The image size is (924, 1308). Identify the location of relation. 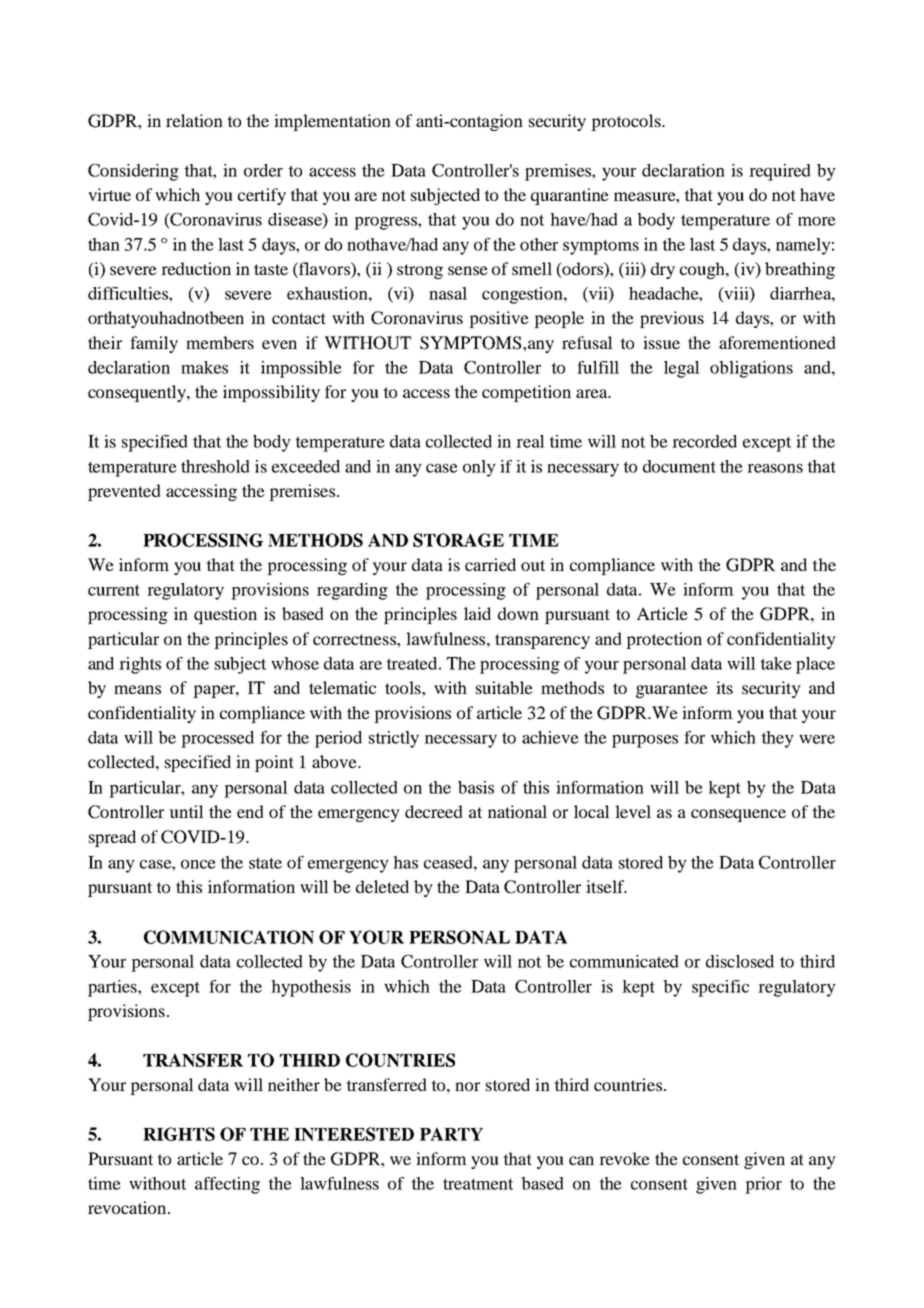
(194, 120).
